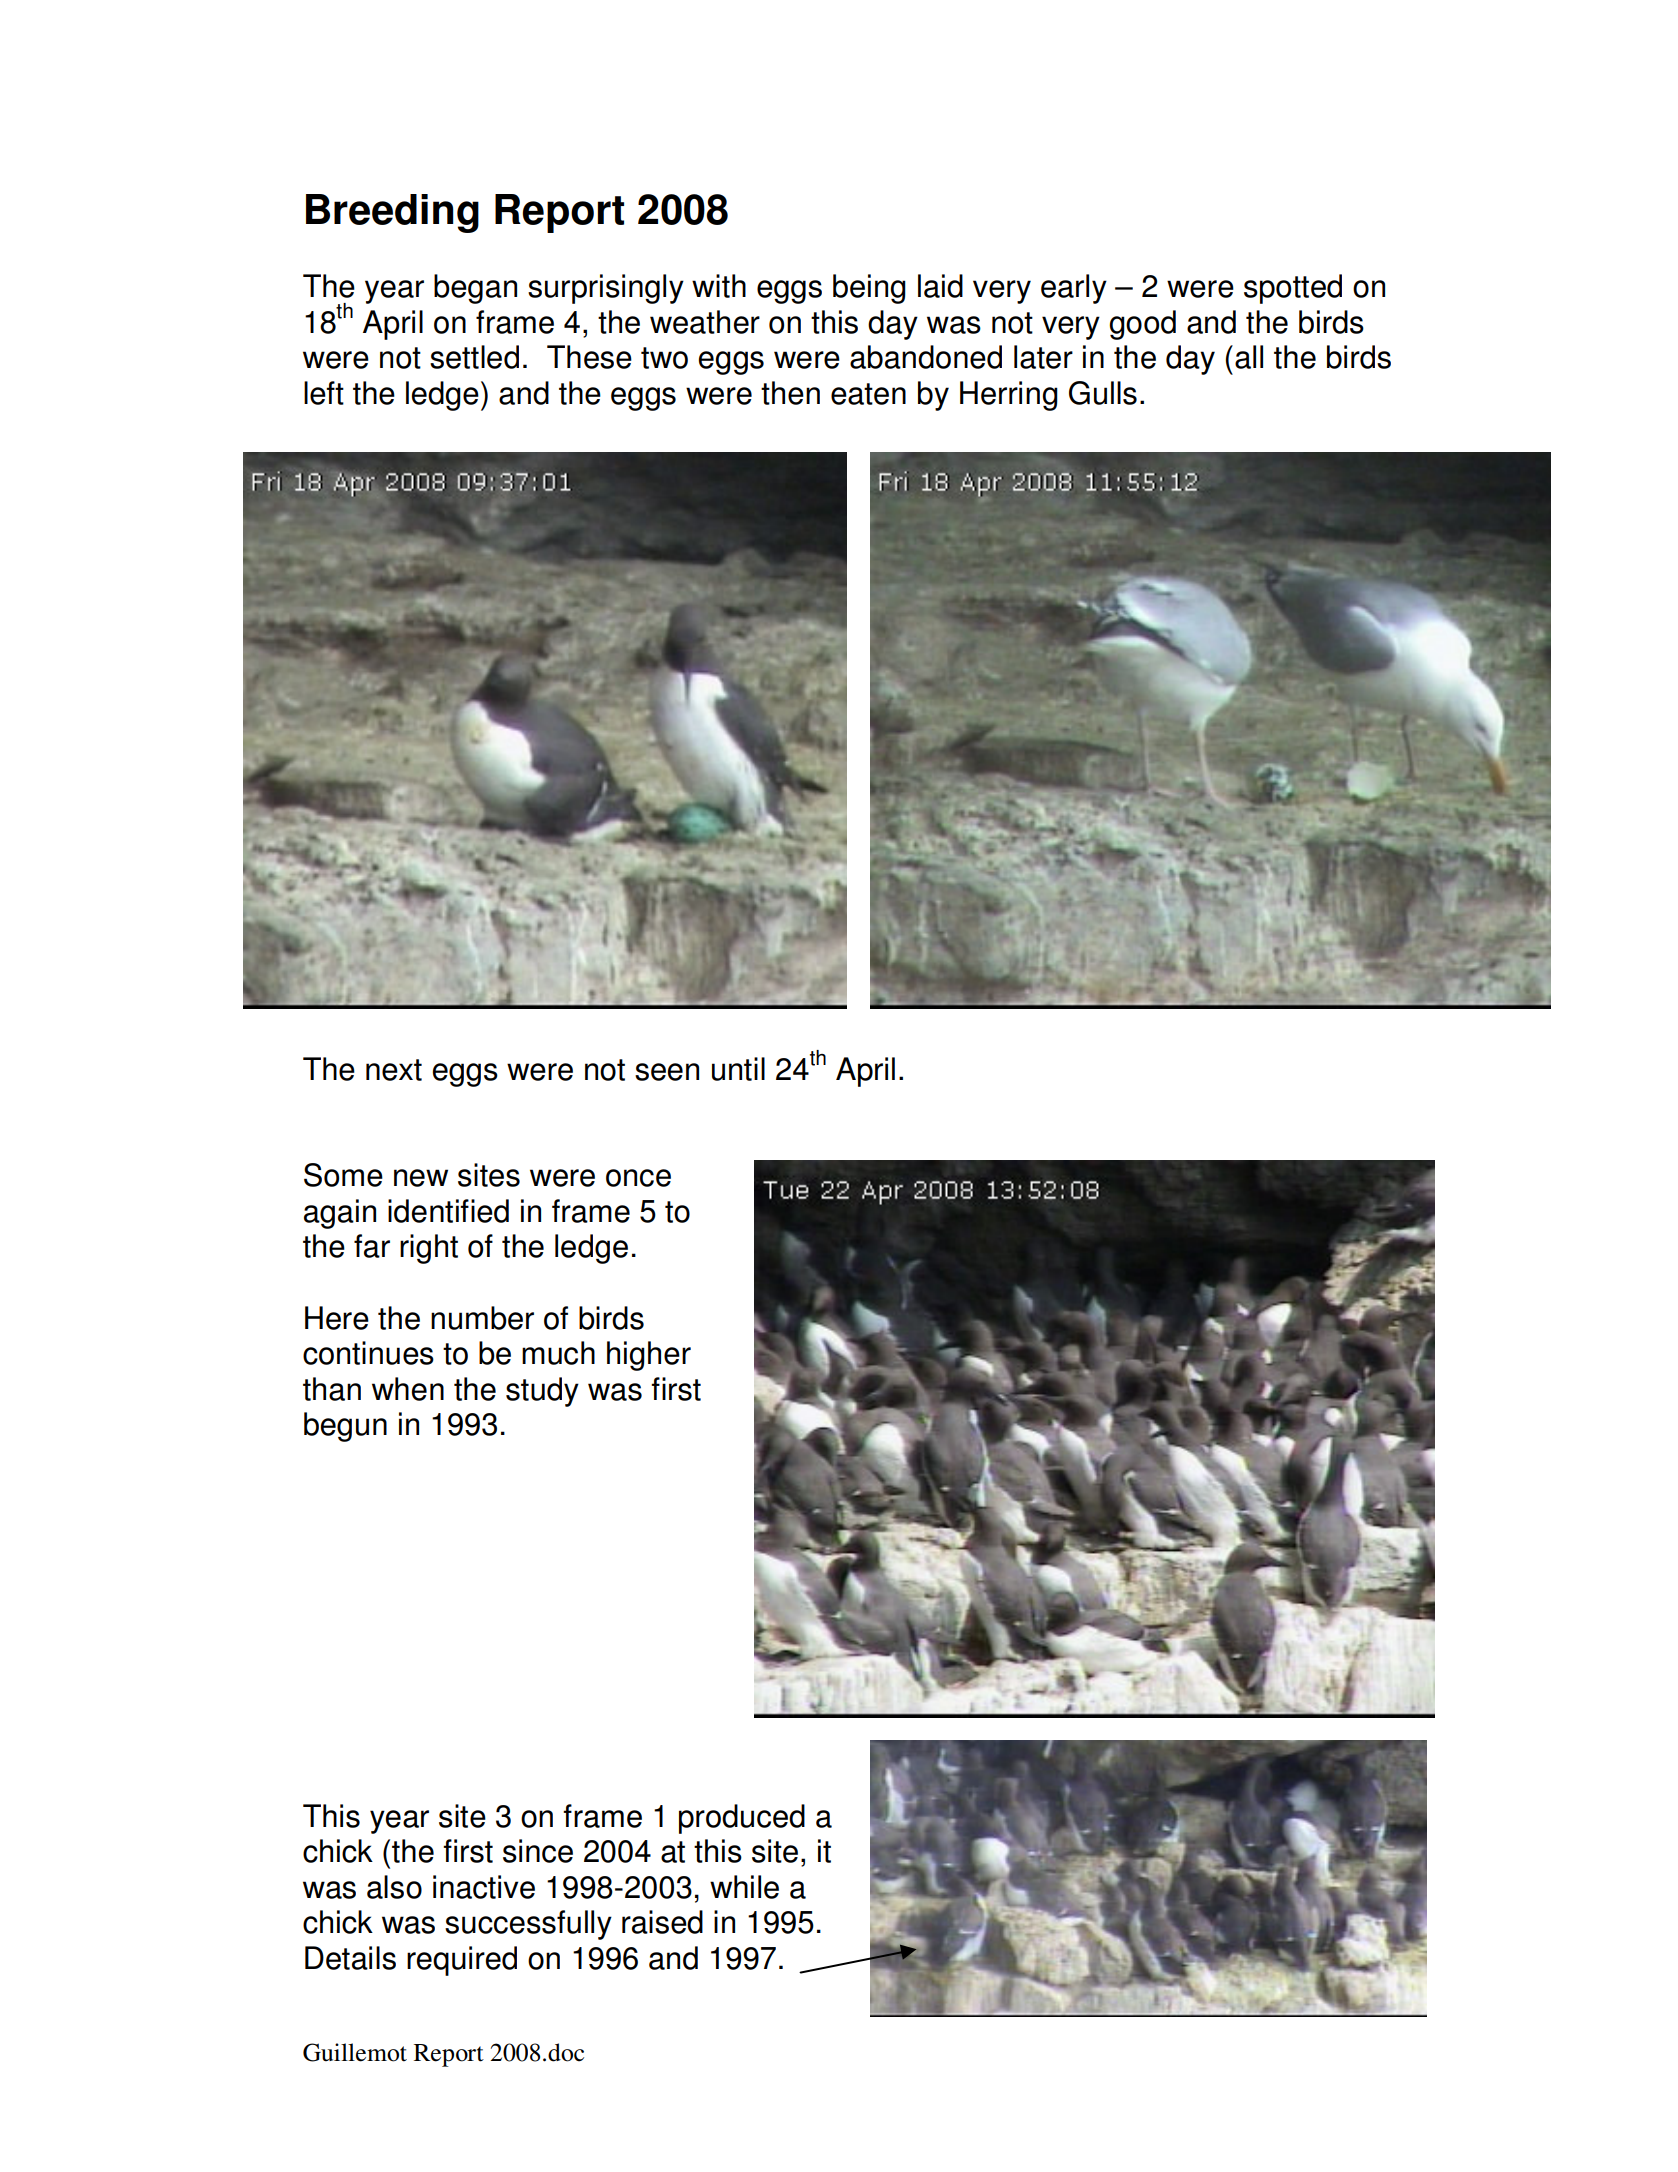 This screenshot has width=1678, height=2172. I want to click on being, so click(869, 289).
